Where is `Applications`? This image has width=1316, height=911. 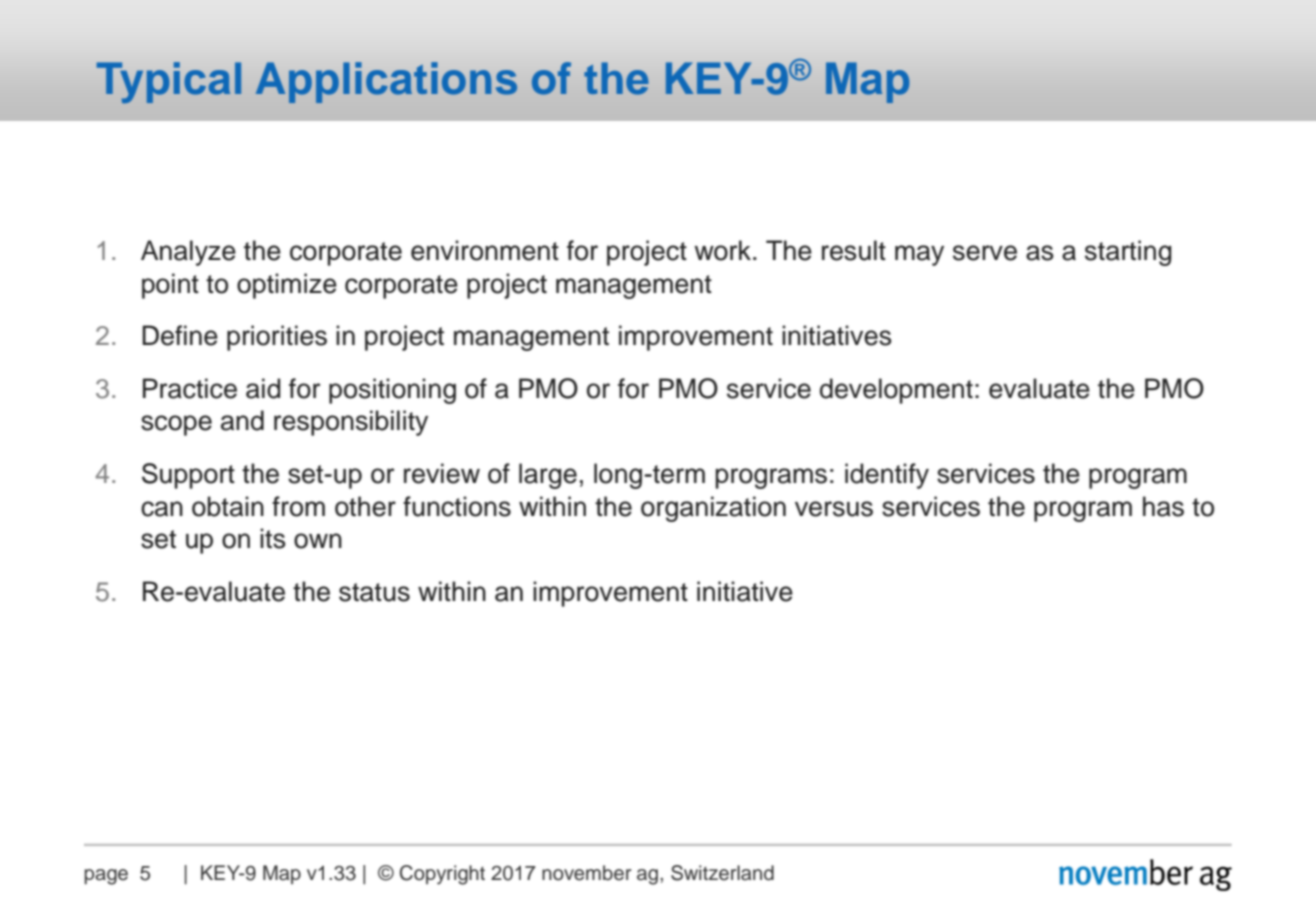 Applications is located at coordinates (386, 82).
